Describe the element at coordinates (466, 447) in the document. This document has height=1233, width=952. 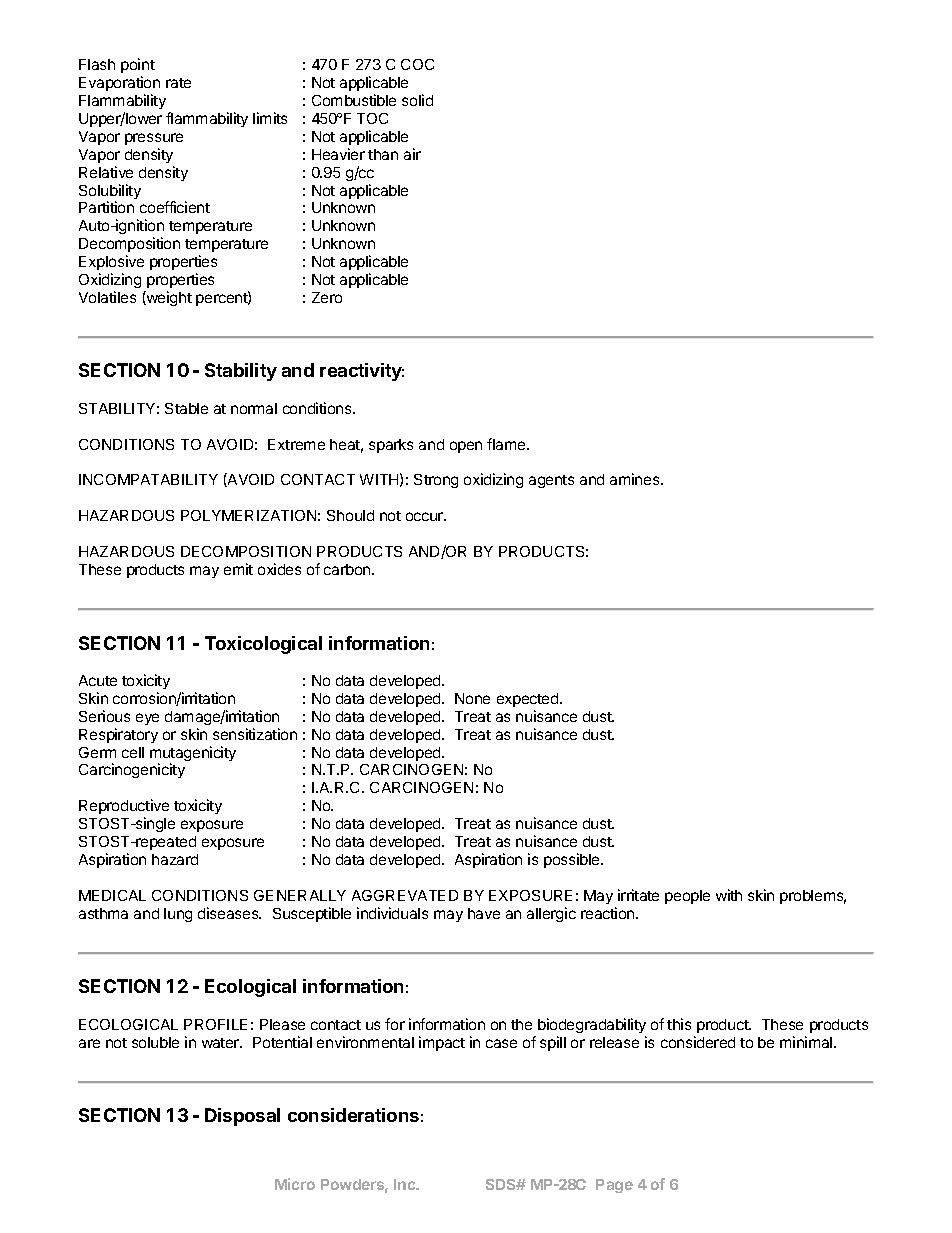
I see `open` at that location.
